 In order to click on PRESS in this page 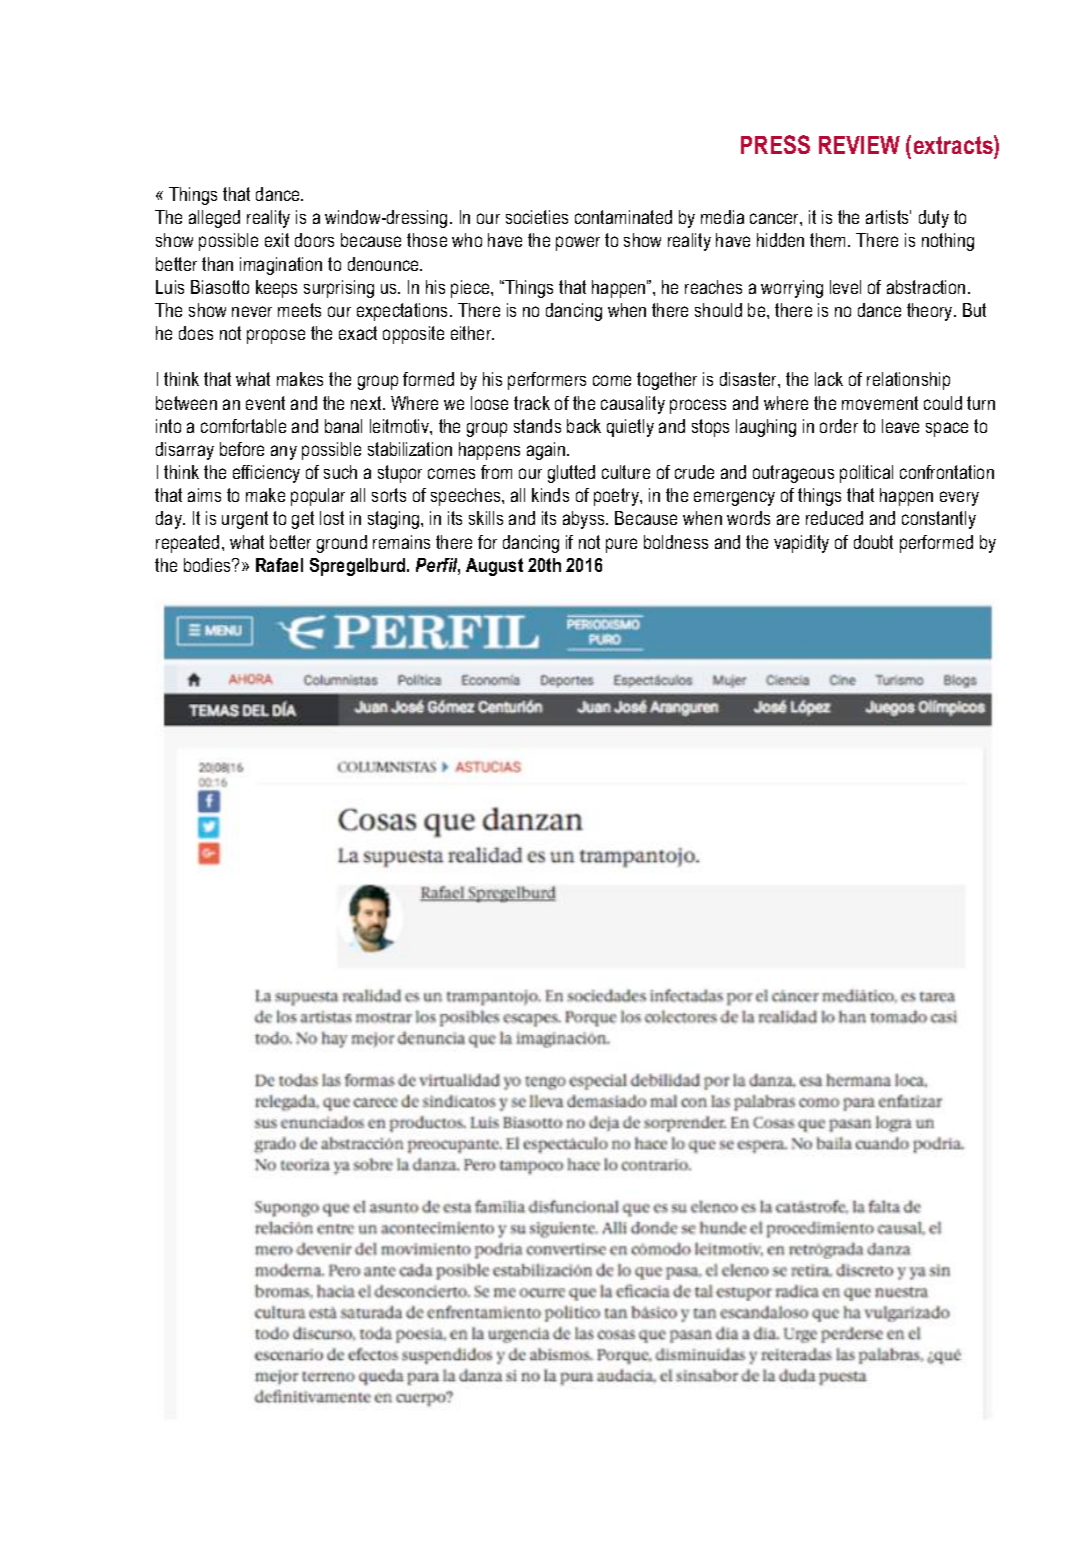, I will do `click(775, 144)`.
